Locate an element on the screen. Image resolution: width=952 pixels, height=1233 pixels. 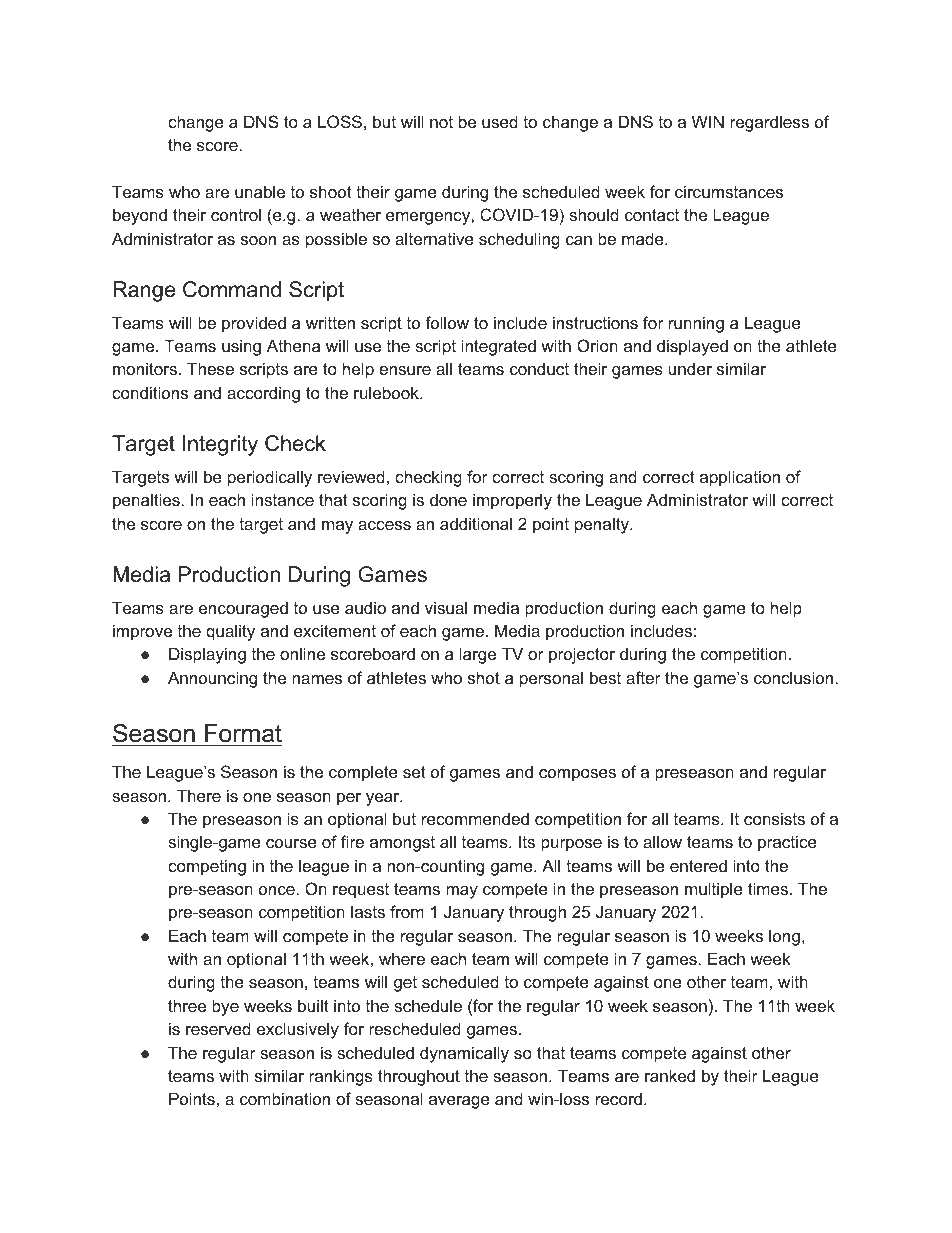
reserved is located at coordinates (218, 1028).
